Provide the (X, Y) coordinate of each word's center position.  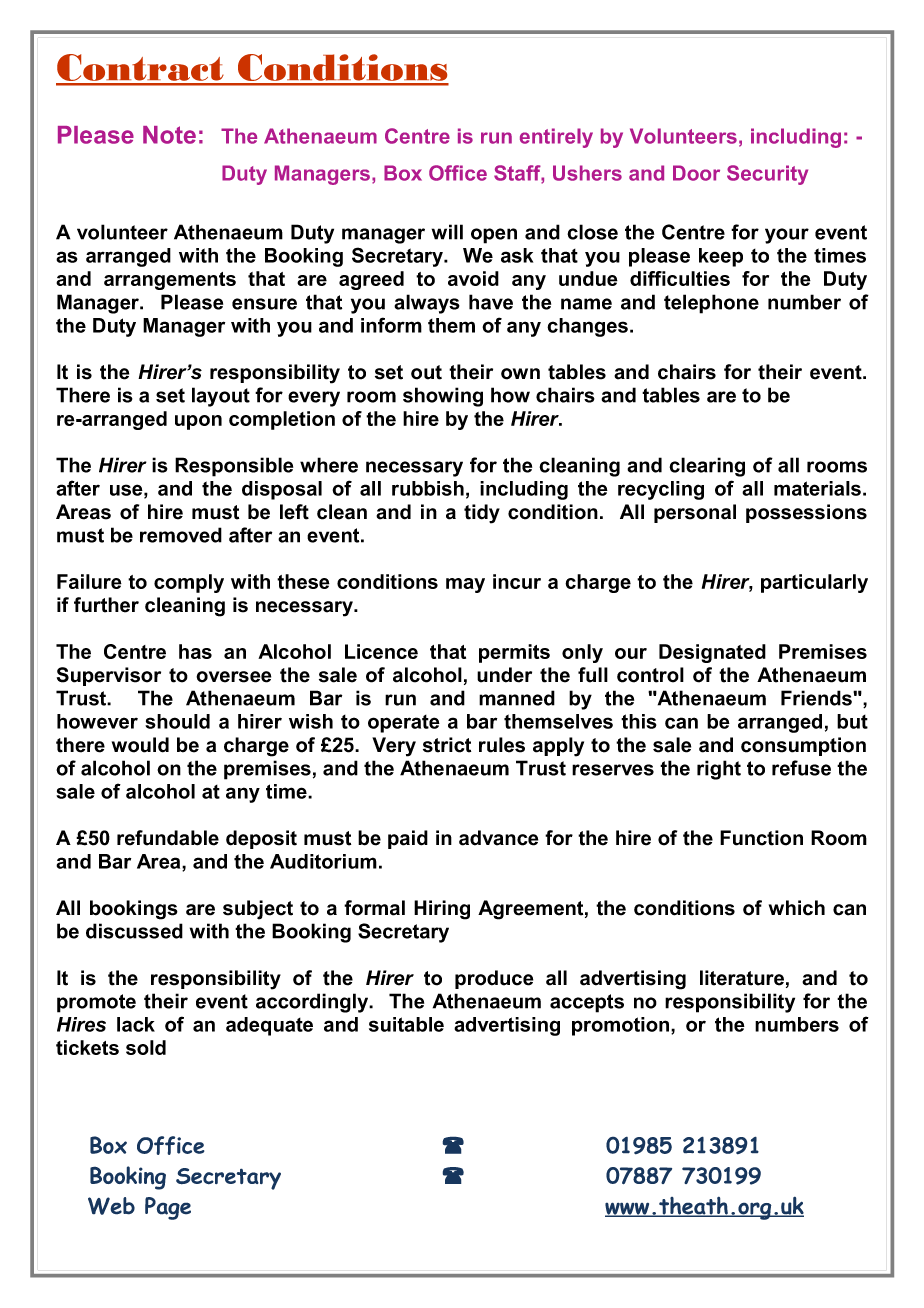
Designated (712, 653)
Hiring (442, 910)
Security (767, 175)
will (447, 232)
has (195, 651)
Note (169, 135)
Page (168, 1208)
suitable (406, 1024)
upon (198, 422)
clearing (707, 467)
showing (443, 397)
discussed (134, 931)
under (504, 675)
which (797, 908)
